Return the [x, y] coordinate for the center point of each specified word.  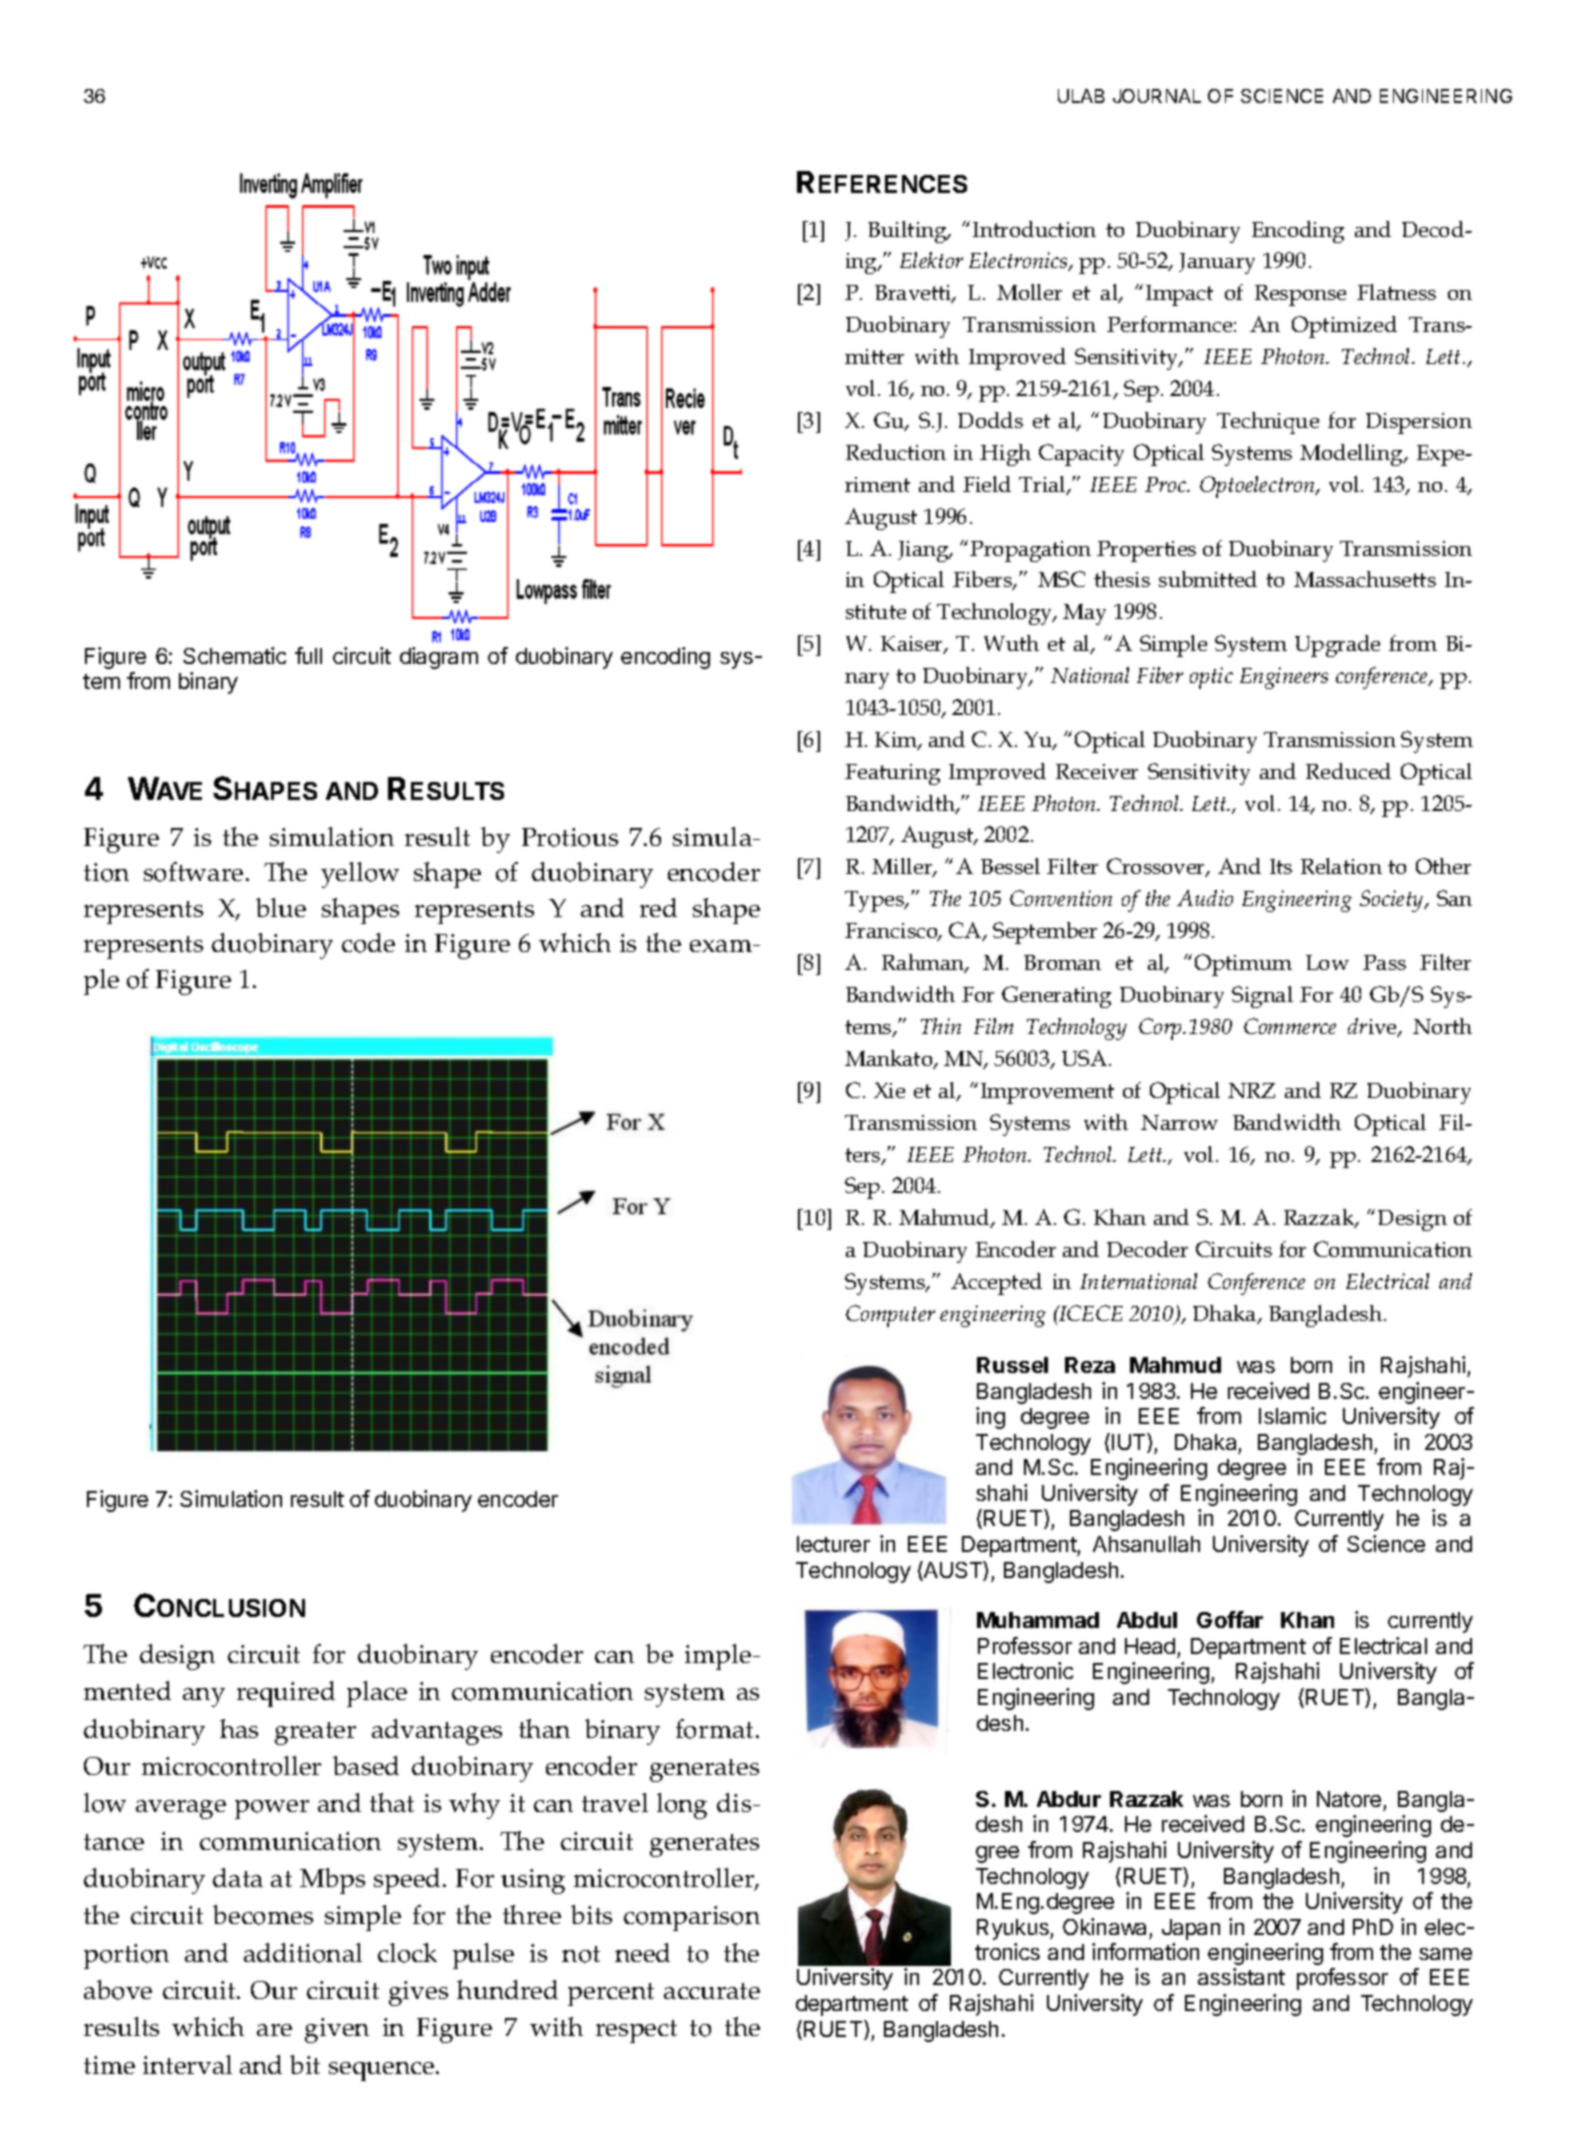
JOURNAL [1157, 96]
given [337, 2030]
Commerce [1290, 1026]
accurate [712, 1991]
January [1217, 263]
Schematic [234, 655]
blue [281, 907]
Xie [889, 1090]
